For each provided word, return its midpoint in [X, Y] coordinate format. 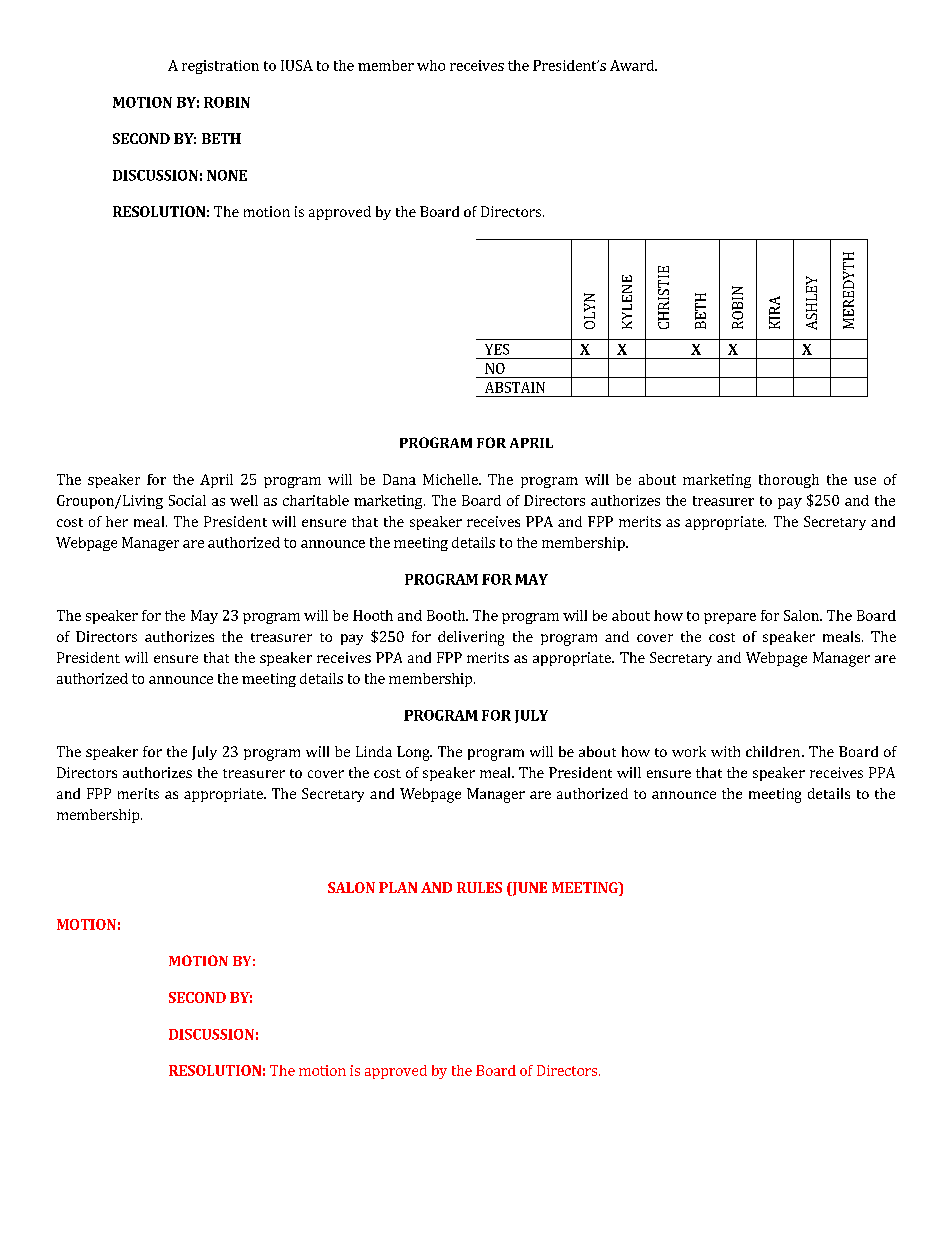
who [431, 65]
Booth [447, 615]
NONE [227, 175]
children [773, 751]
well [244, 500]
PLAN [398, 887]
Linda [374, 751]
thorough [789, 481]
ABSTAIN [515, 387]
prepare [730, 618]
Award [633, 65]
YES [497, 349]
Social [187, 500]
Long [414, 753]
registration [220, 67]
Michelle [451, 479]
